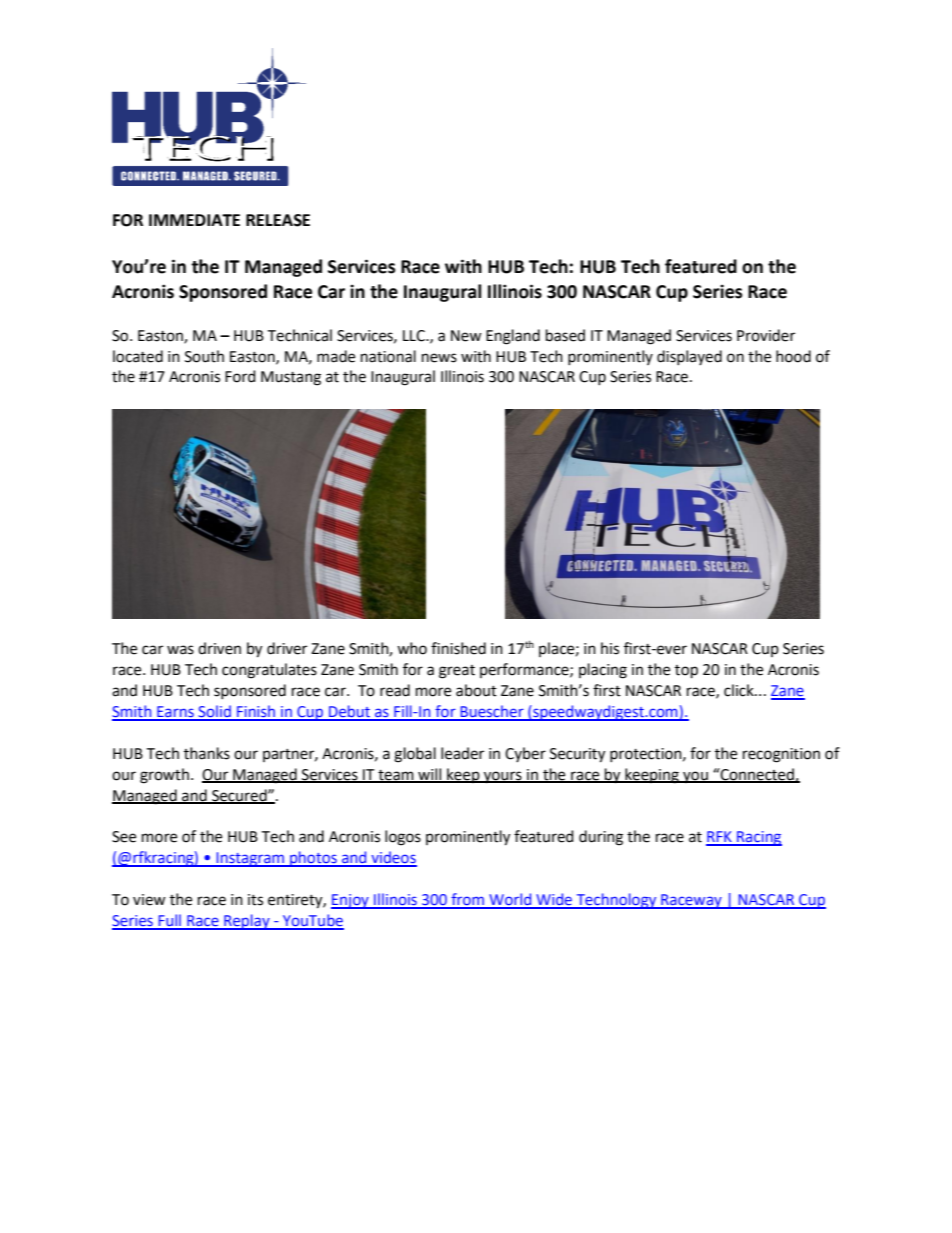 The height and width of the page is (1233, 952). Describe the element at coordinates (219, 648) in the page. I see `driven` at that location.
